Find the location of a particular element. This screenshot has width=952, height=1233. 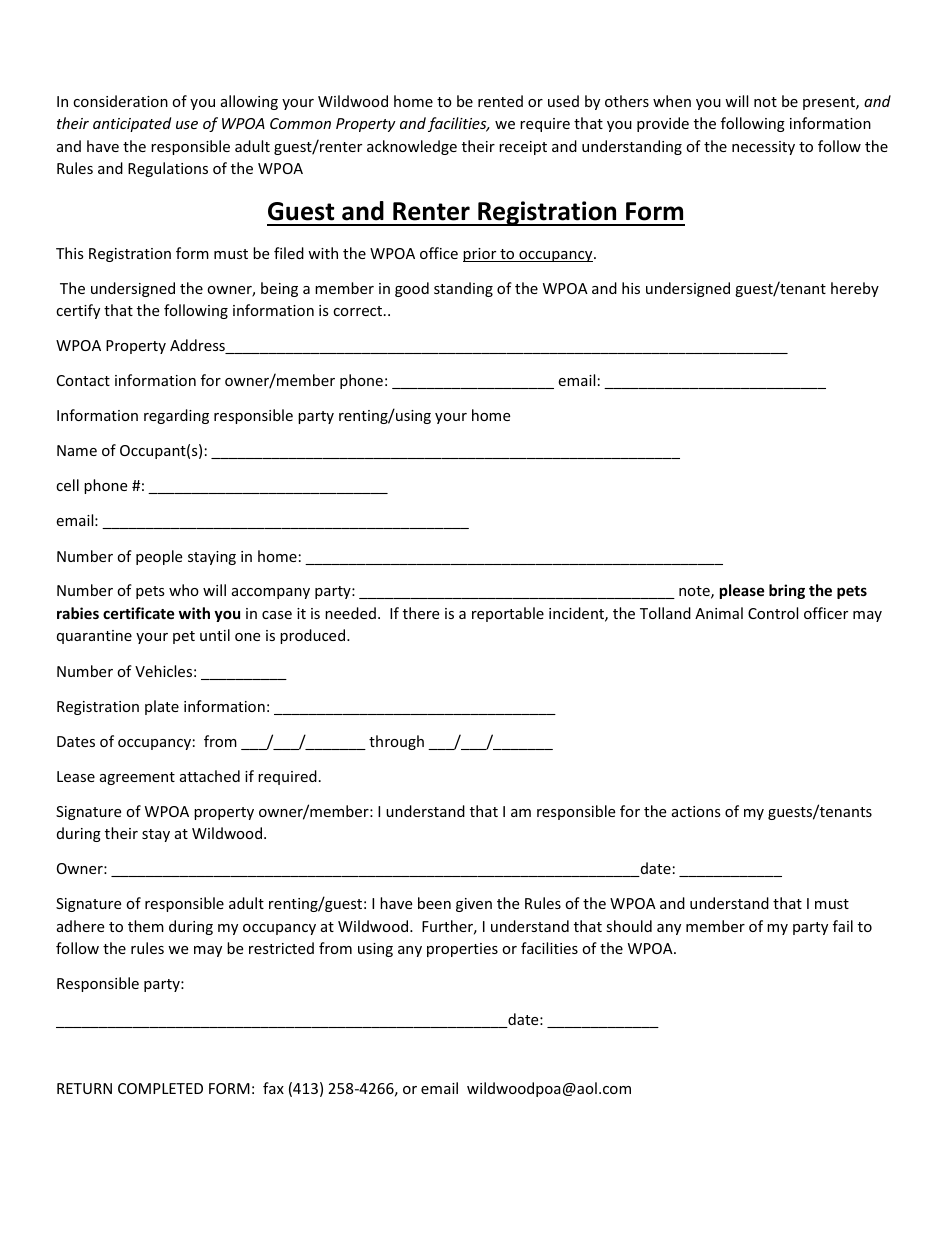

bring is located at coordinates (787, 591).
